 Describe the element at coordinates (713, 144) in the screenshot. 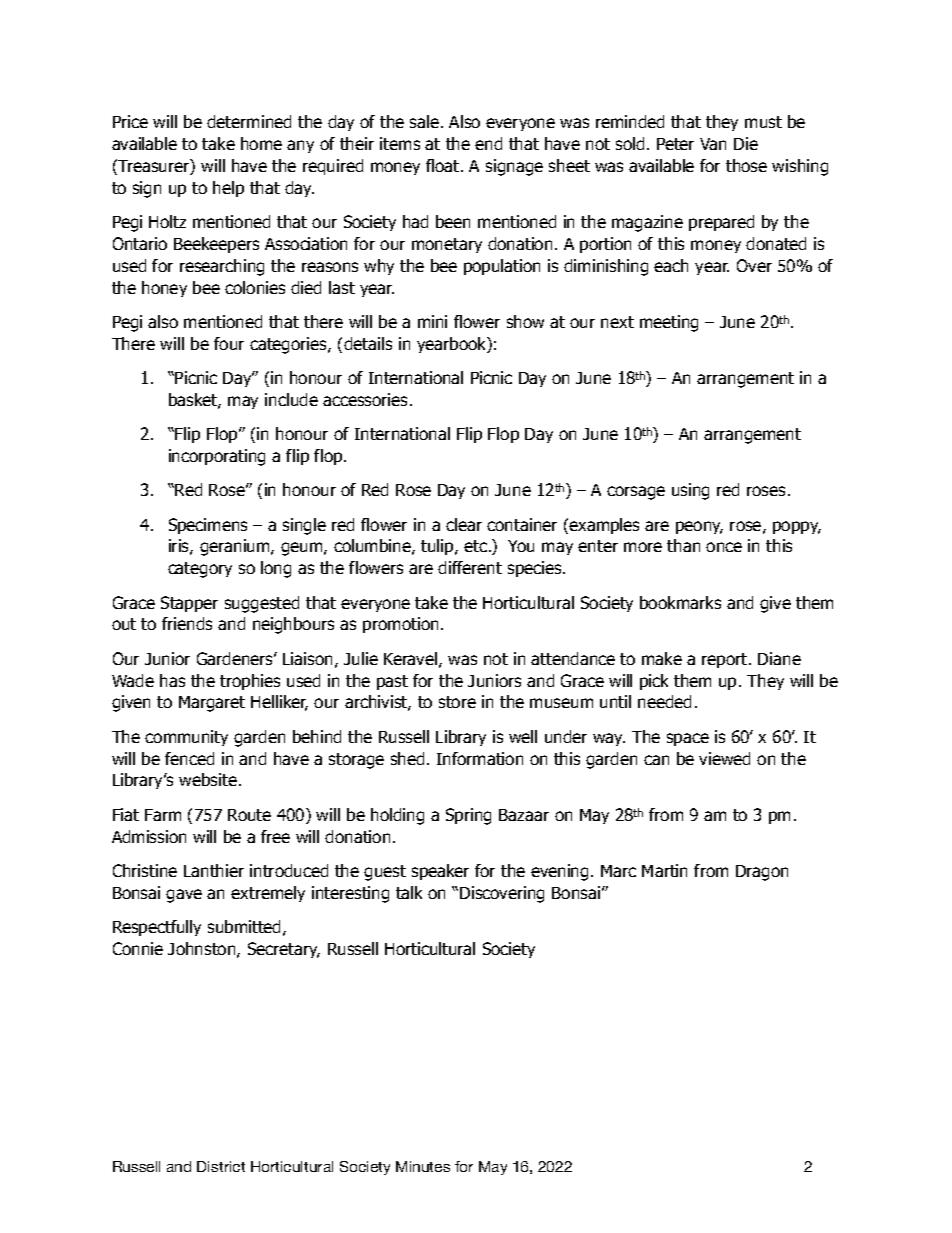

I see `Van` at that location.
